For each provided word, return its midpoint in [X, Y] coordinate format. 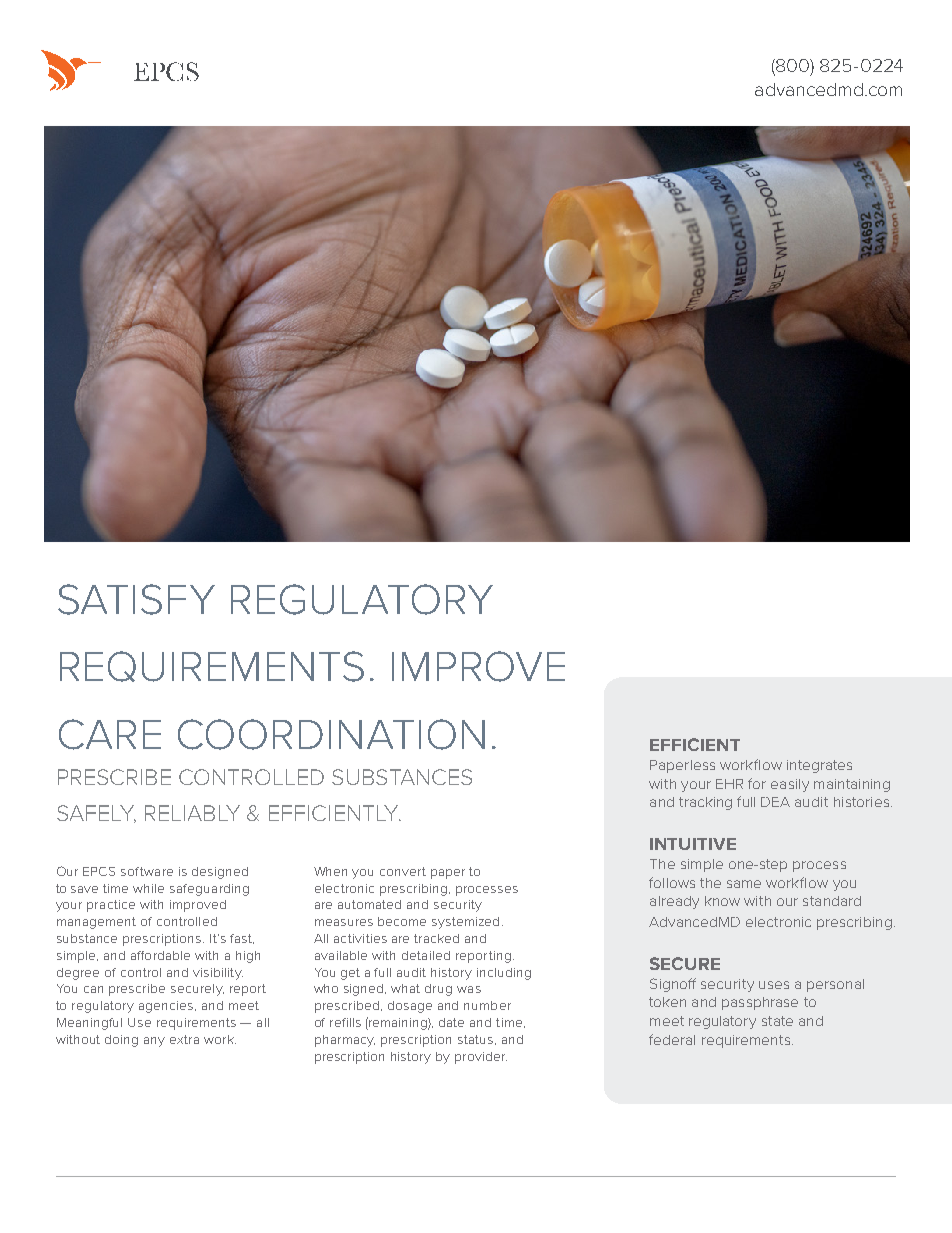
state [777, 1021]
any [154, 1042]
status [475, 1039]
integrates [819, 766]
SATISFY [136, 599]
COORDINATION [331, 734]
